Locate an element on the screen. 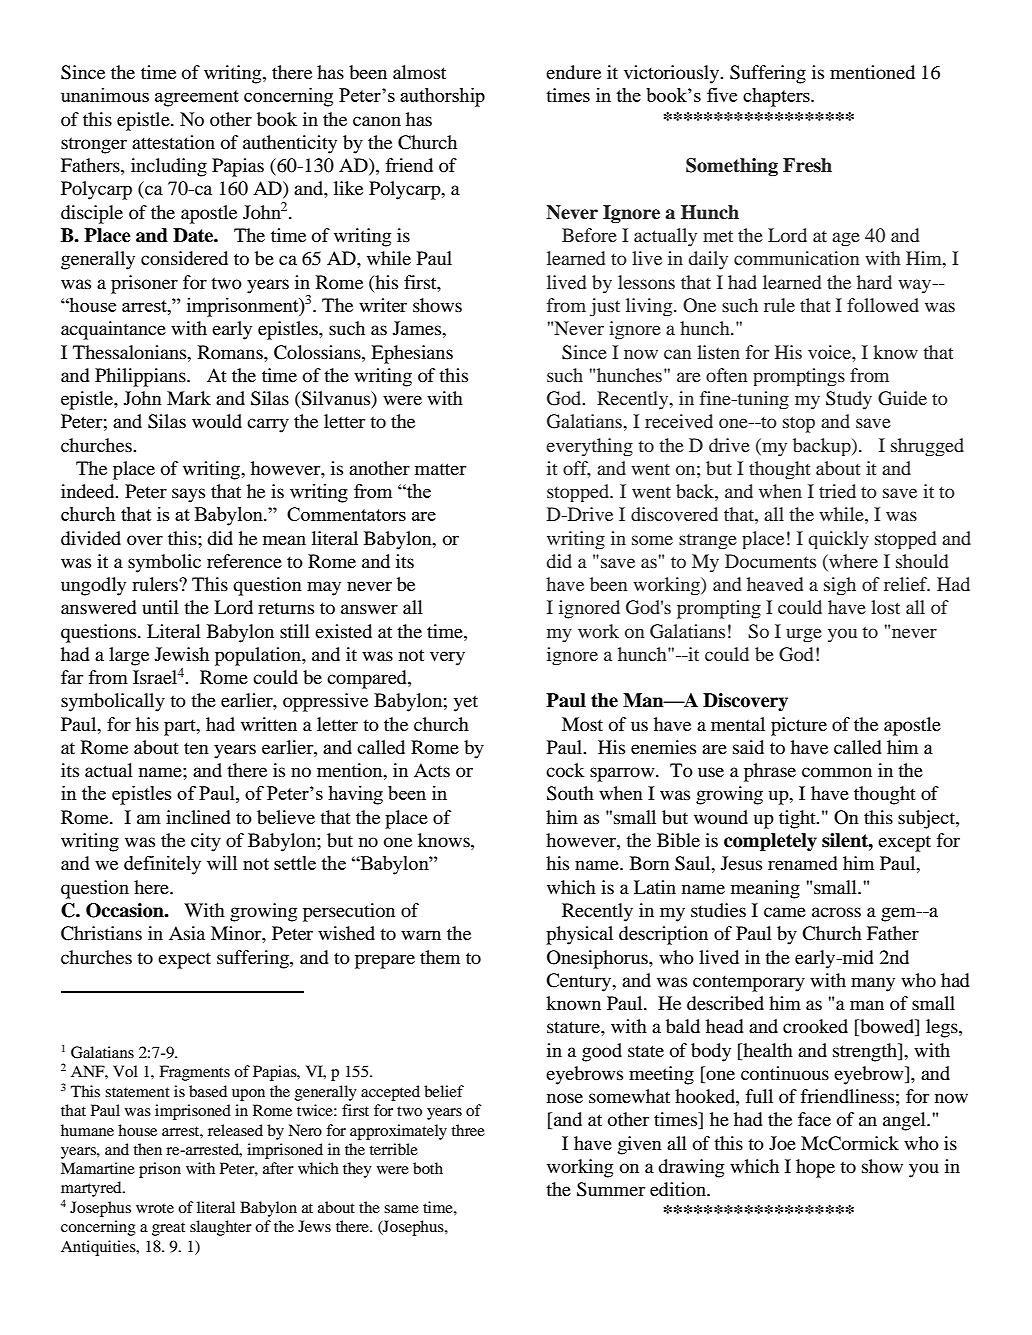 The image size is (1032, 1335). Jewish is located at coordinates (182, 654).
